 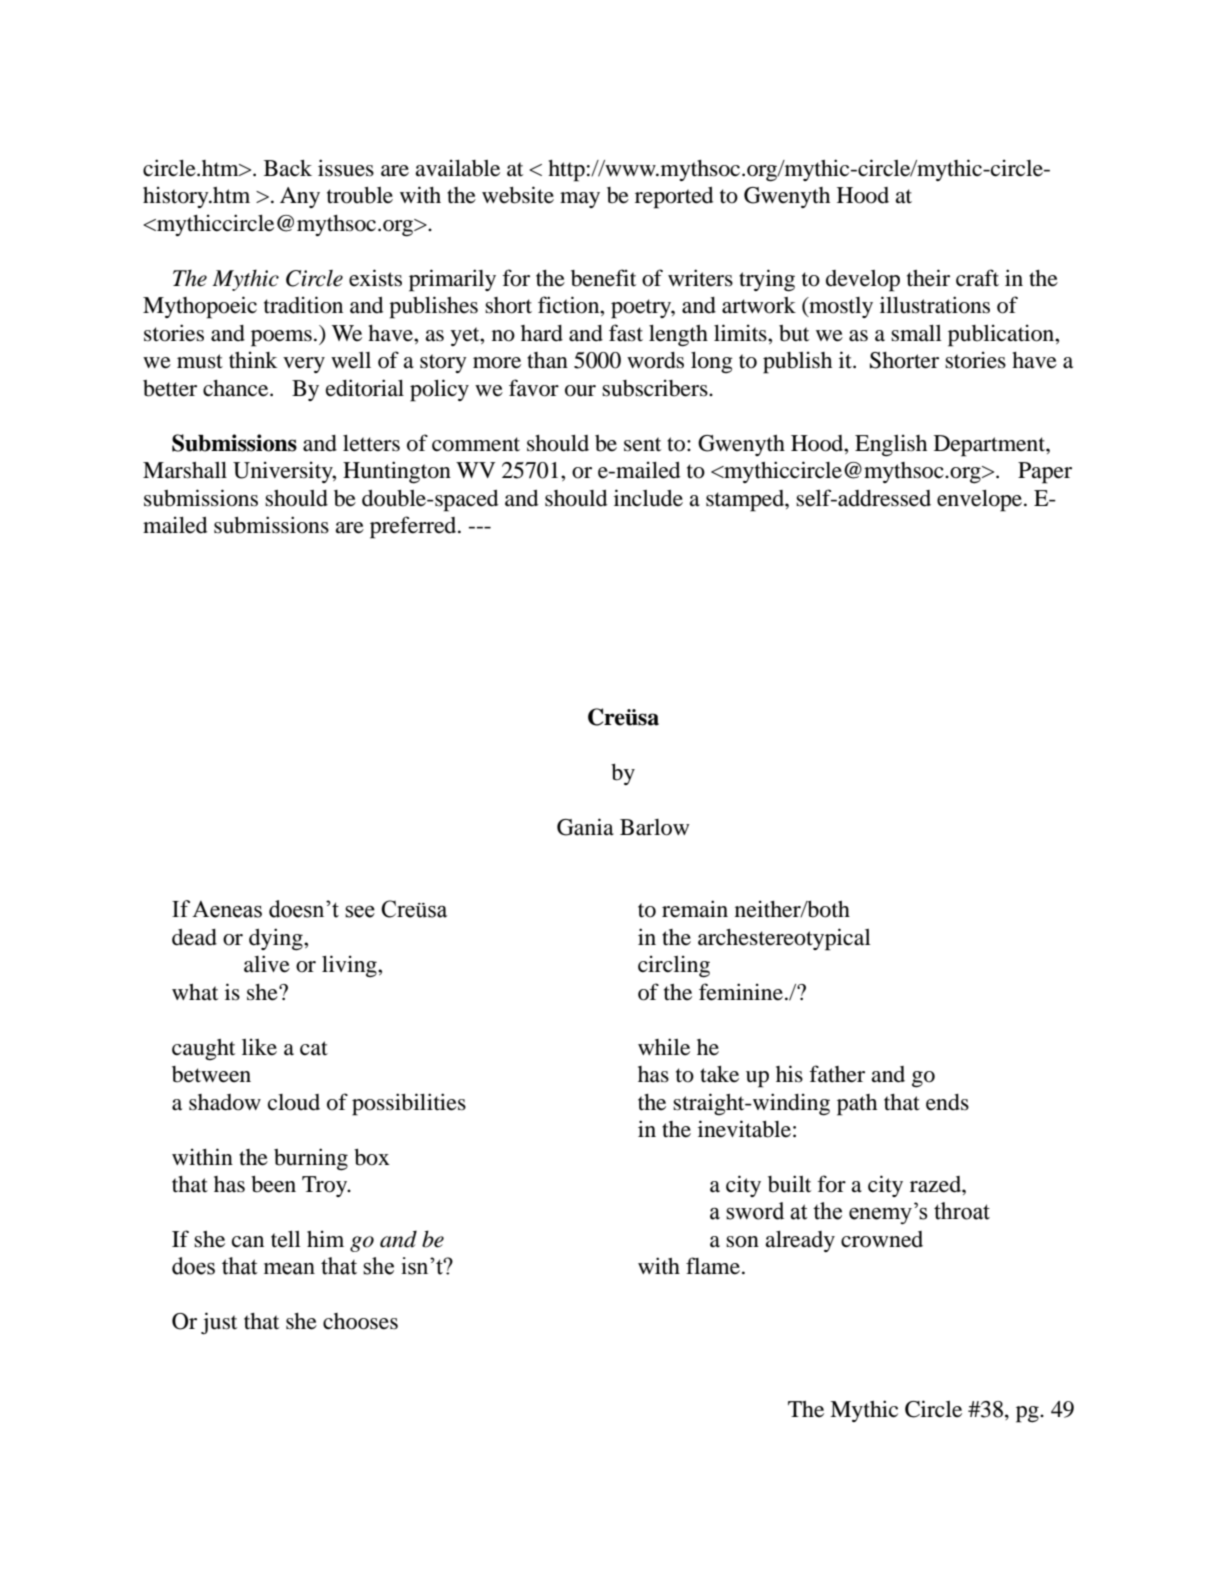 I want to click on dying, so click(x=277, y=939).
